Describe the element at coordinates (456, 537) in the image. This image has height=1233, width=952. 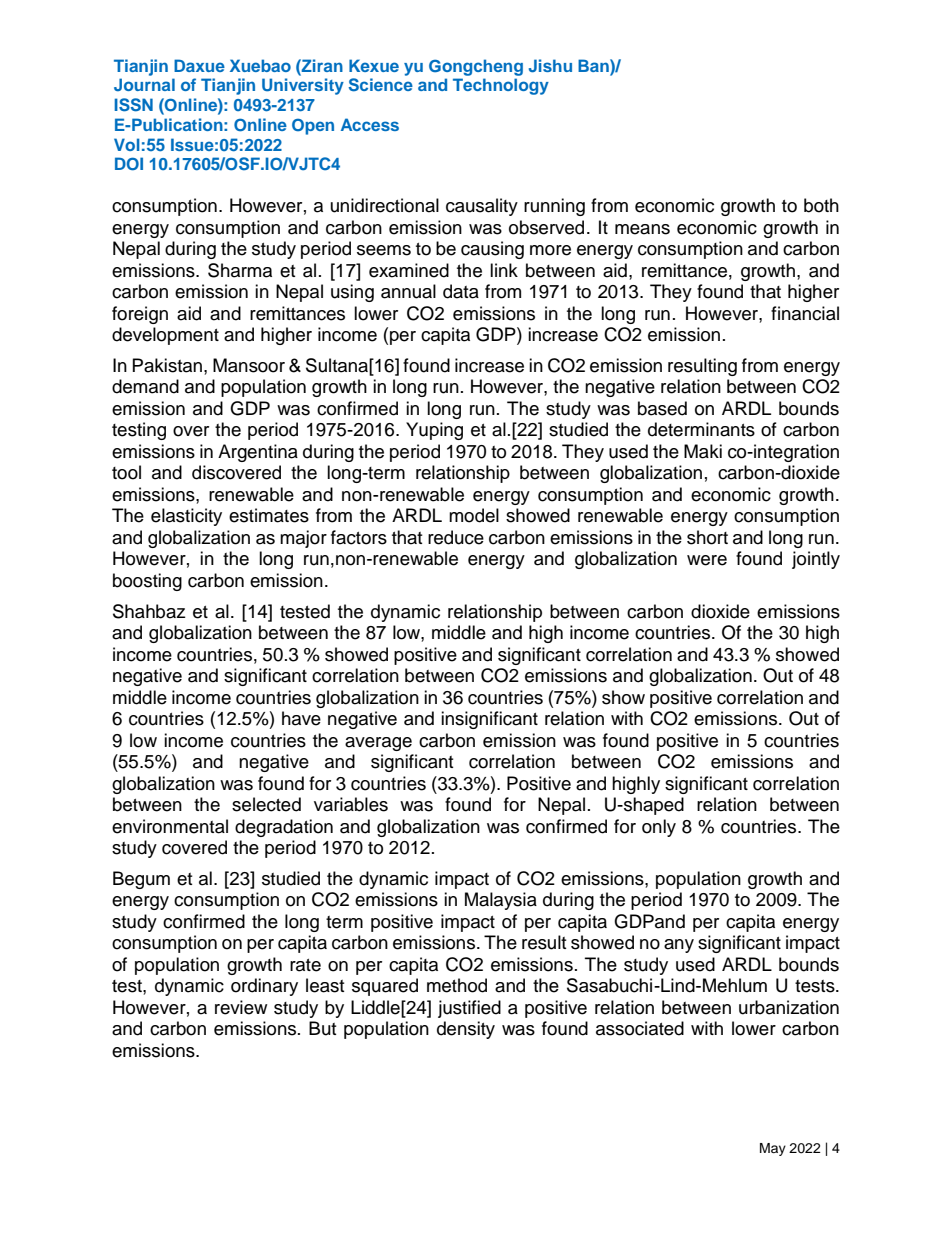
I see `reduce` at that location.
